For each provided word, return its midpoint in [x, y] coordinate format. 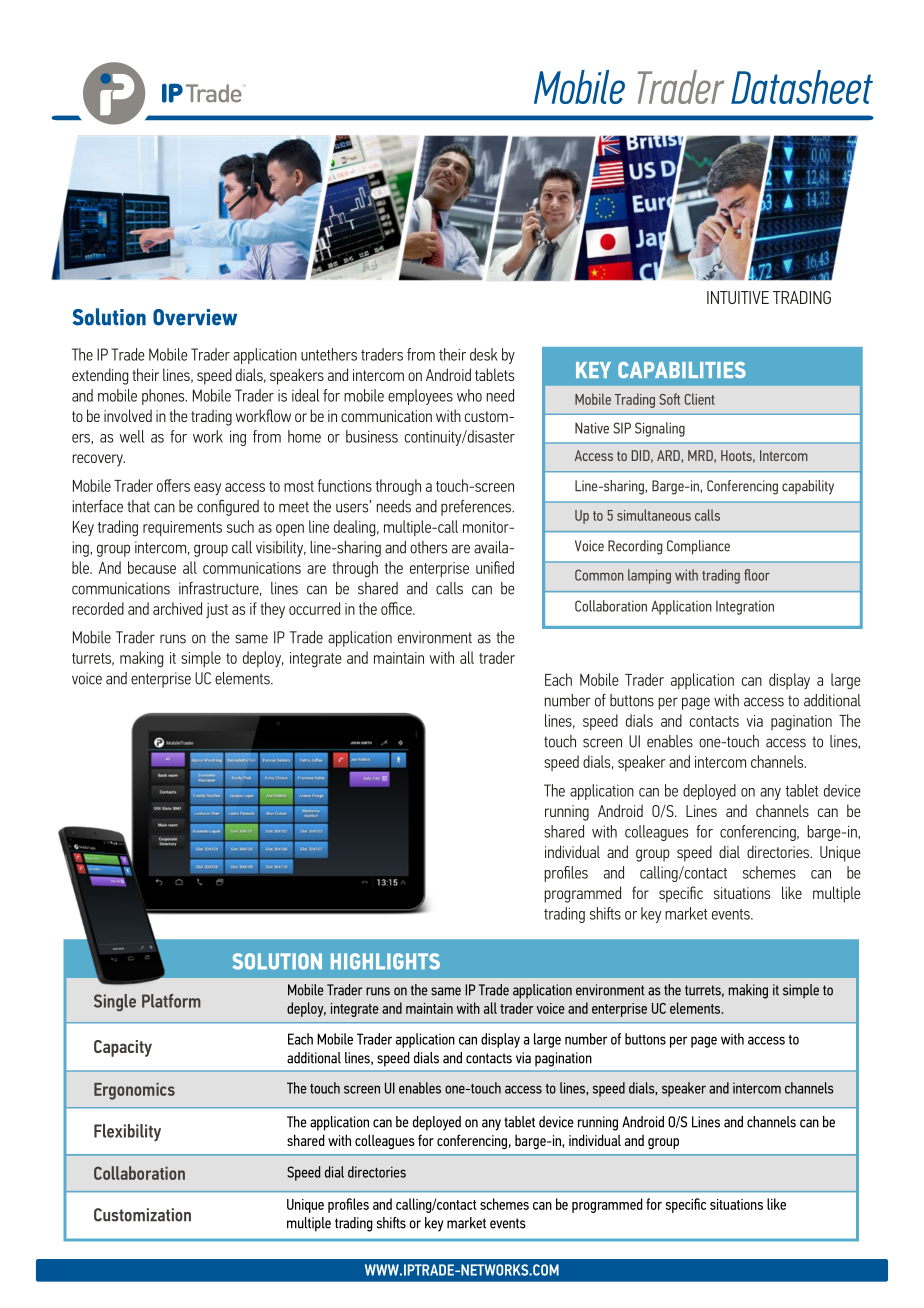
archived [177, 608]
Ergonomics [134, 1091]
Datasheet [802, 87]
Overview [195, 317]
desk [484, 354]
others [428, 547]
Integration [745, 607]
